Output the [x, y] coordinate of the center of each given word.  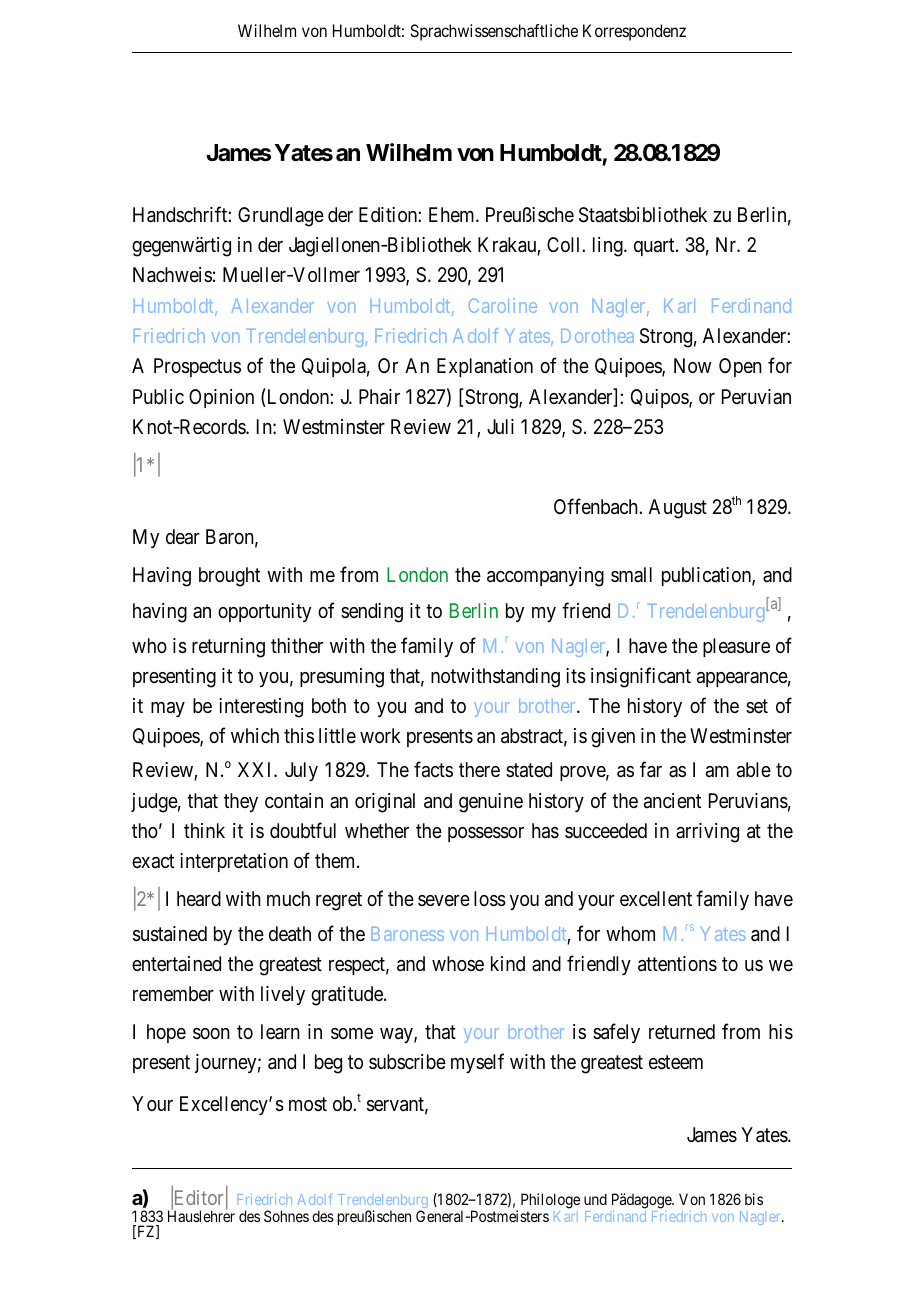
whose [458, 963]
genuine [491, 803]
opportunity [264, 612]
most [308, 1104]
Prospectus [197, 367]
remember [173, 993]
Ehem [453, 214]
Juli [500, 426]
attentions [677, 964]
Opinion [221, 398]
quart [655, 247]
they [241, 802]
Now [692, 365]
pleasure [736, 647]
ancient [672, 801]
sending [372, 613]
